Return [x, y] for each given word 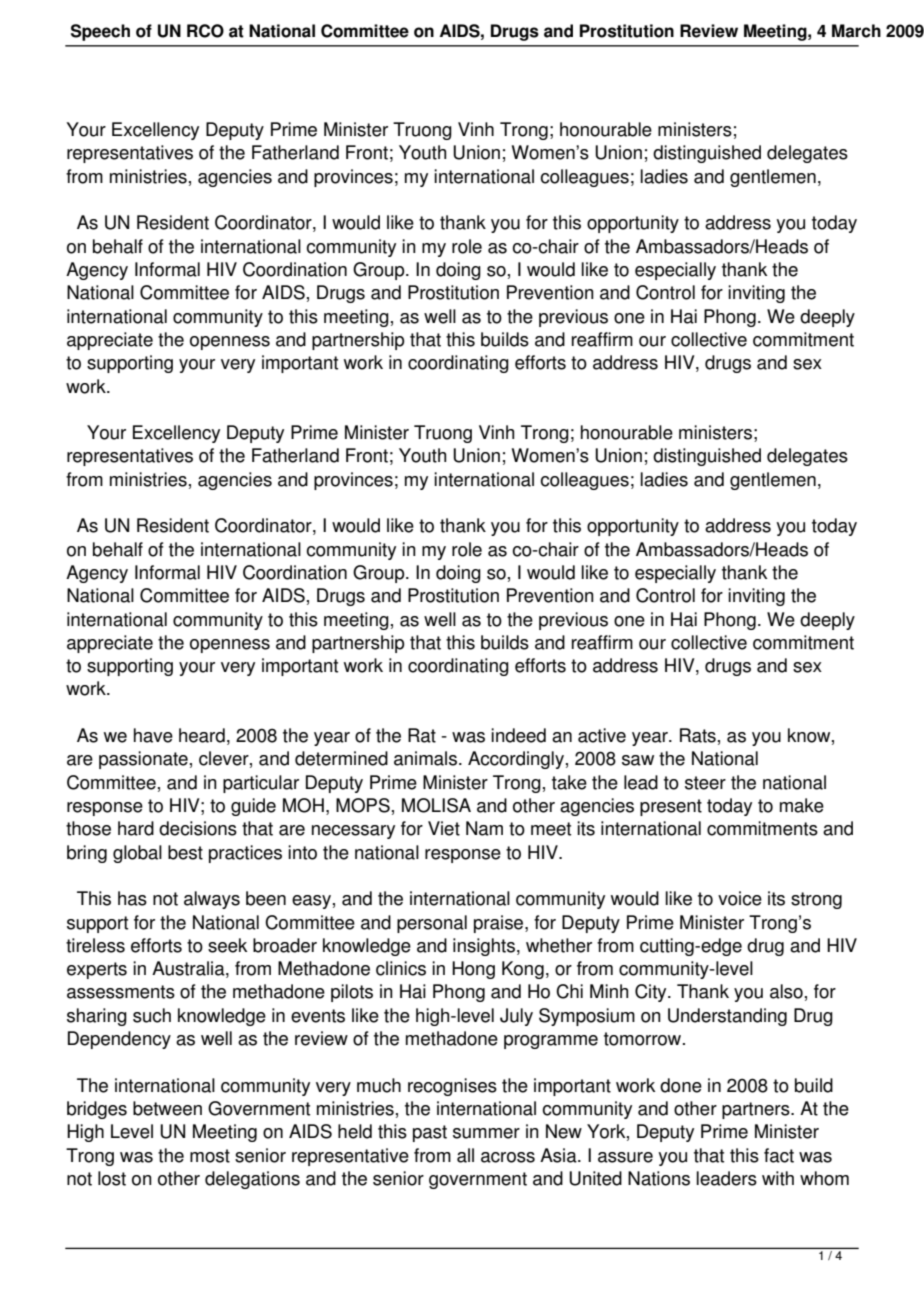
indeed [518, 735]
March [856, 31]
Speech [100, 32]
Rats [698, 735]
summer [486, 1133]
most [210, 1156]
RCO [205, 31]
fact [779, 1155]
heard [202, 735]
